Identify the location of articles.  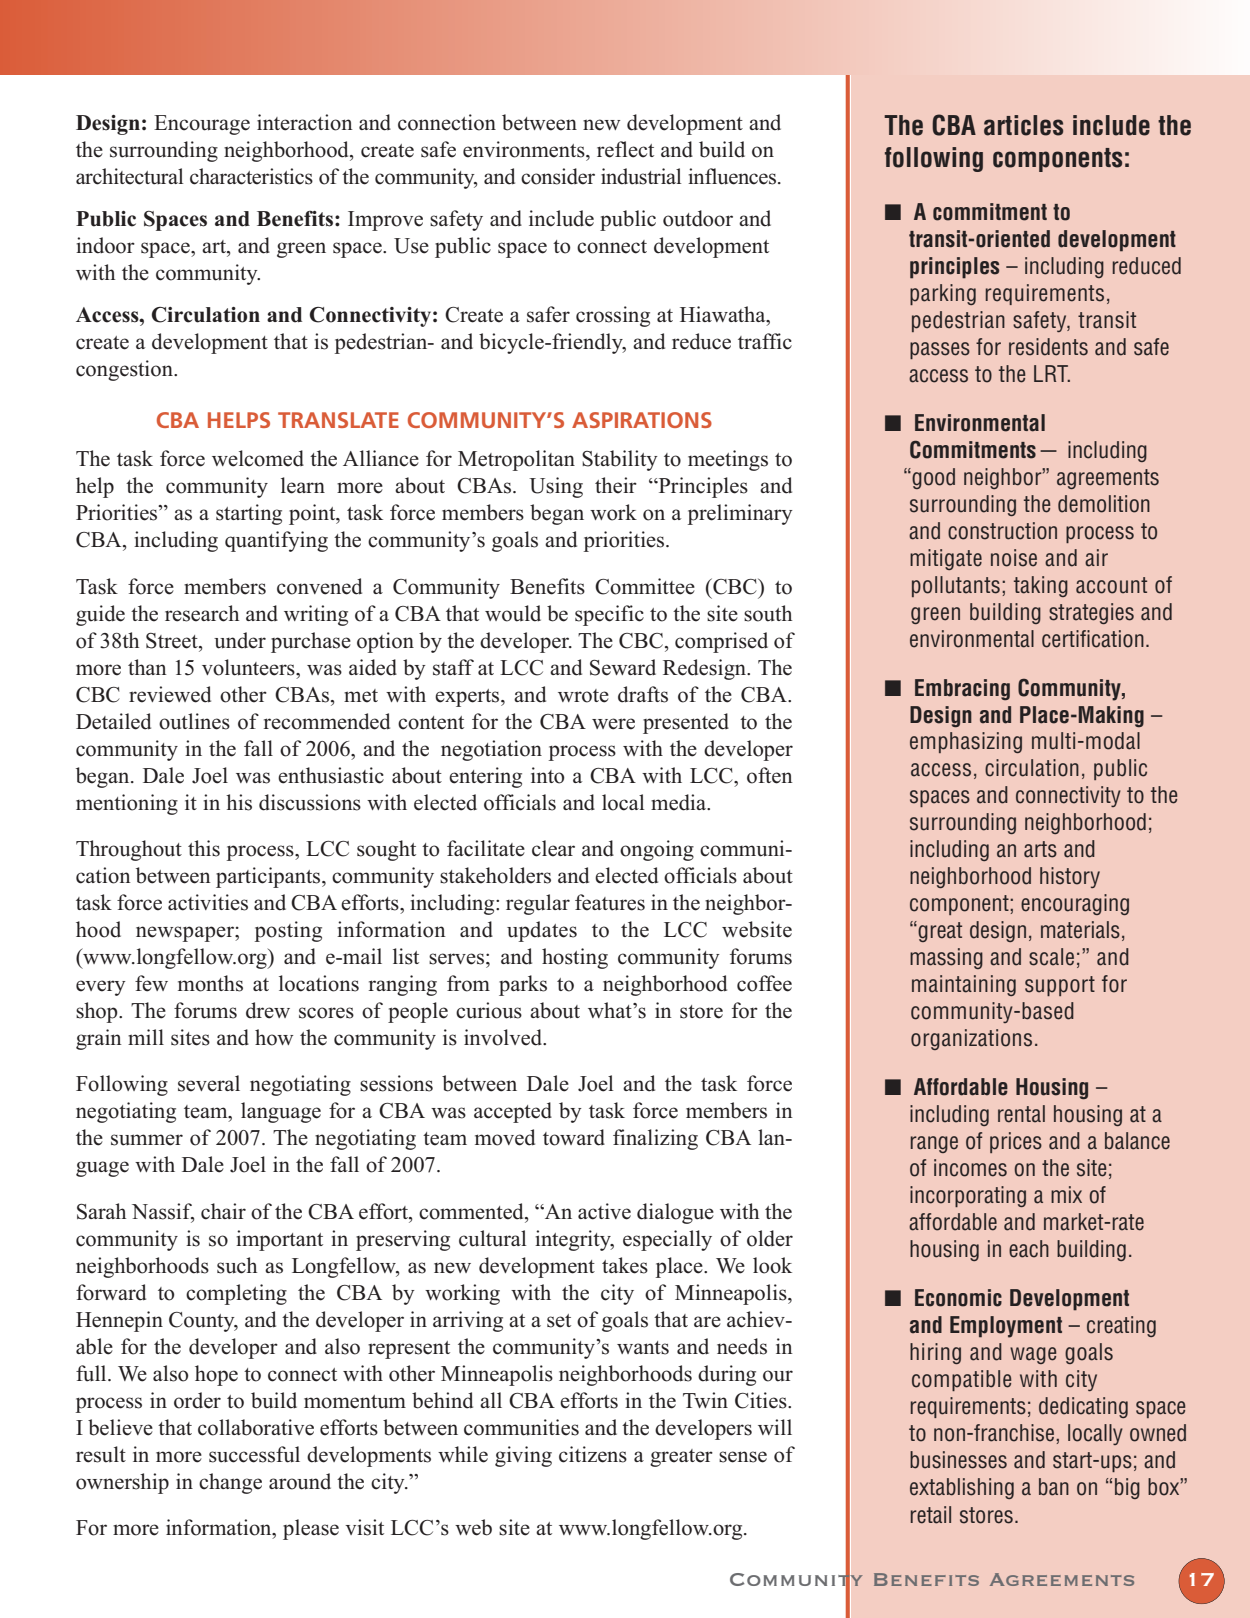
(1023, 125).
